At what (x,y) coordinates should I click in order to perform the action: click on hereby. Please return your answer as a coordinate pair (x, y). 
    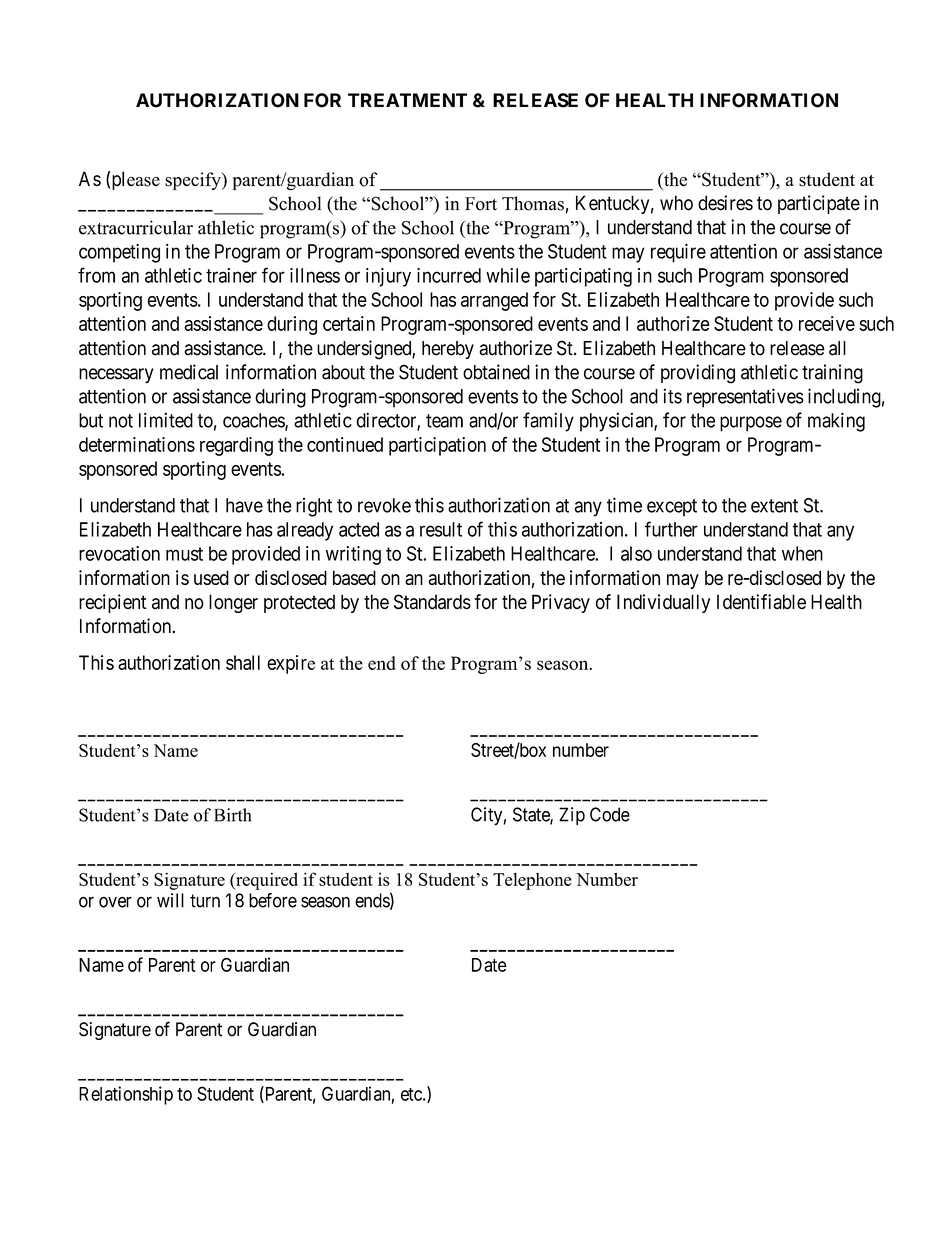
    Looking at the image, I should click on (448, 350).
